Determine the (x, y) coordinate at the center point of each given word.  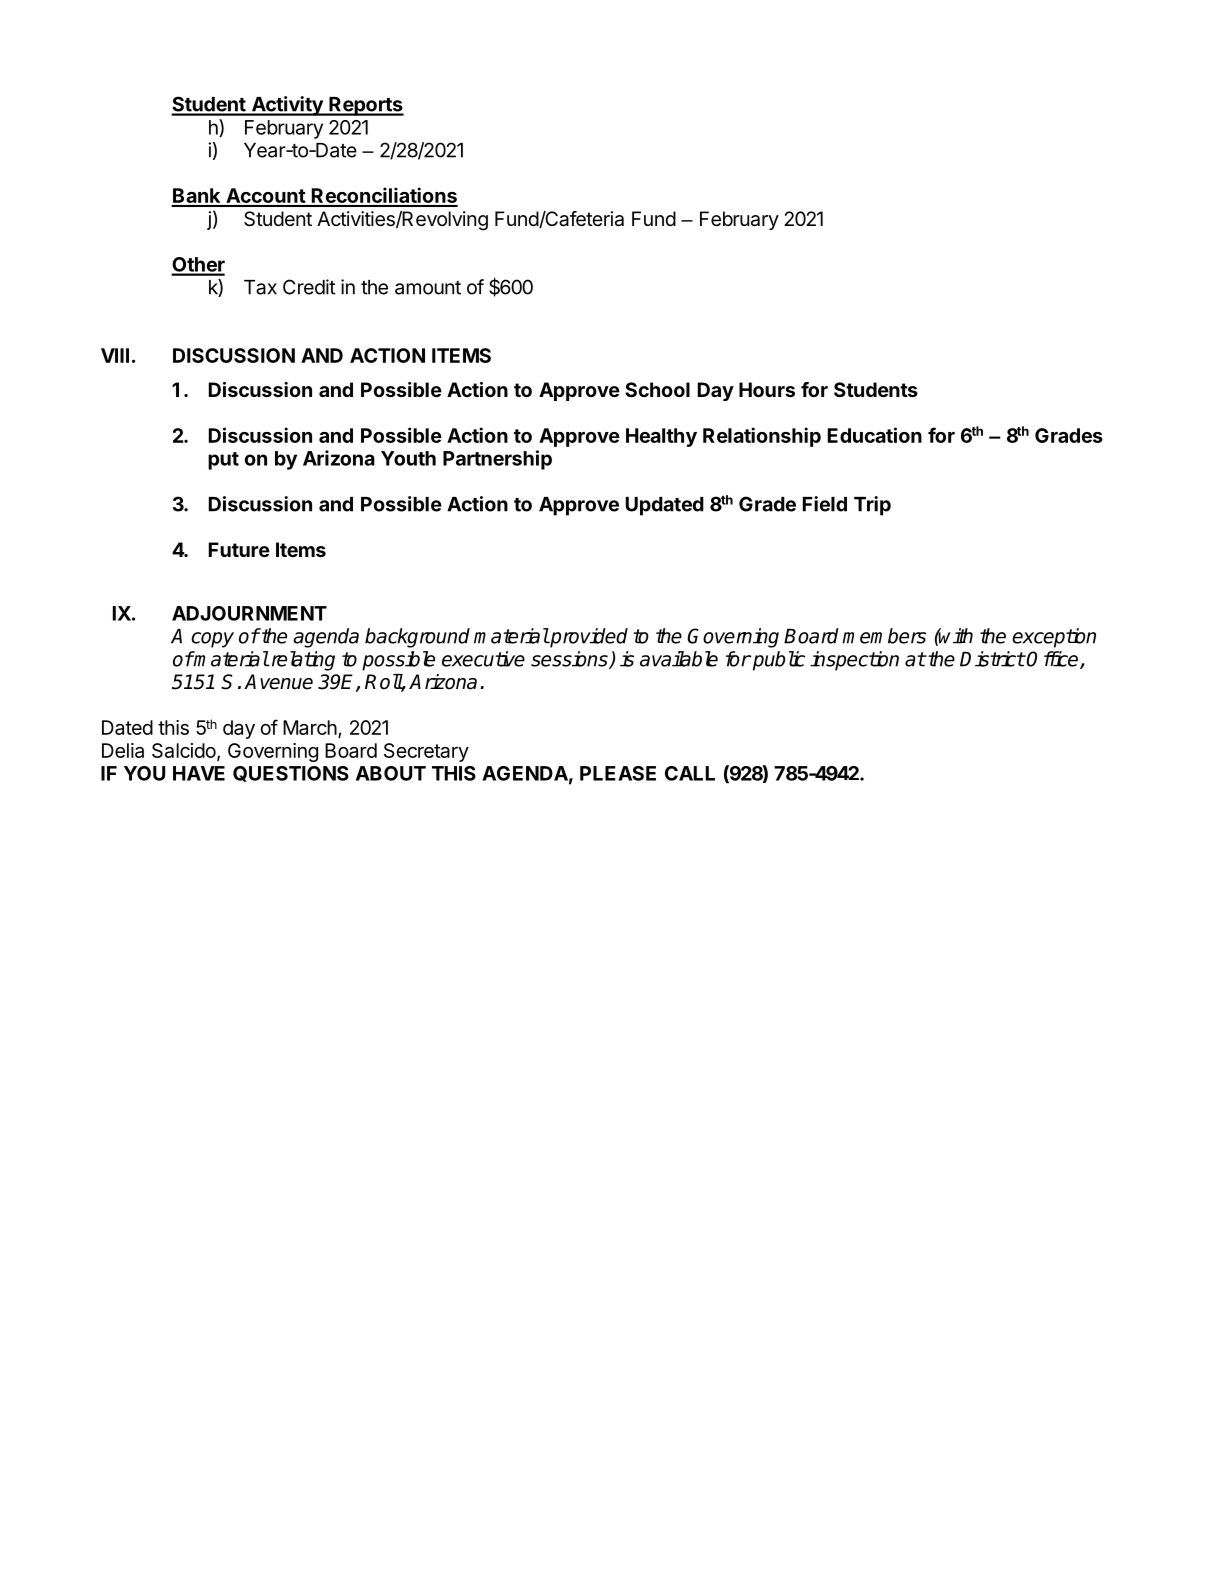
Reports (365, 106)
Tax (260, 287)
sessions (570, 660)
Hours (767, 389)
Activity (287, 106)
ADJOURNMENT (249, 613)
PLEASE (618, 773)
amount (428, 288)
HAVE (199, 773)
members (884, 636)
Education (875, 435)
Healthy (661, 437)
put (223, 461)
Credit (309, 287)
